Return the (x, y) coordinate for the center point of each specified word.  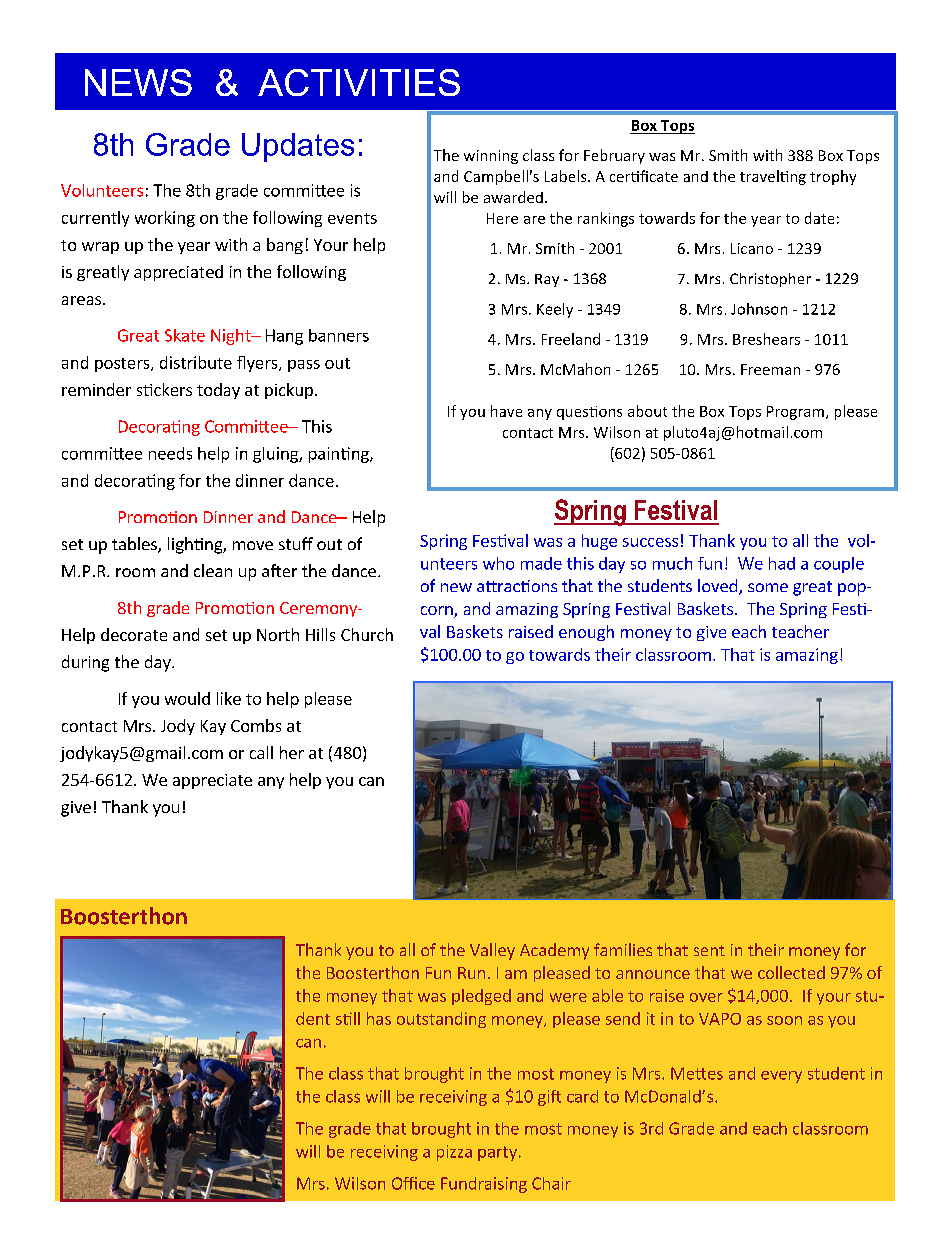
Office (413, 1183)
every (781, 1077)
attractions (517, 586)
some (768, 587)
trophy (833, 177)
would (187, 698)
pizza (454, 1153)
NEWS (138, 82)
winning (491, 157)
